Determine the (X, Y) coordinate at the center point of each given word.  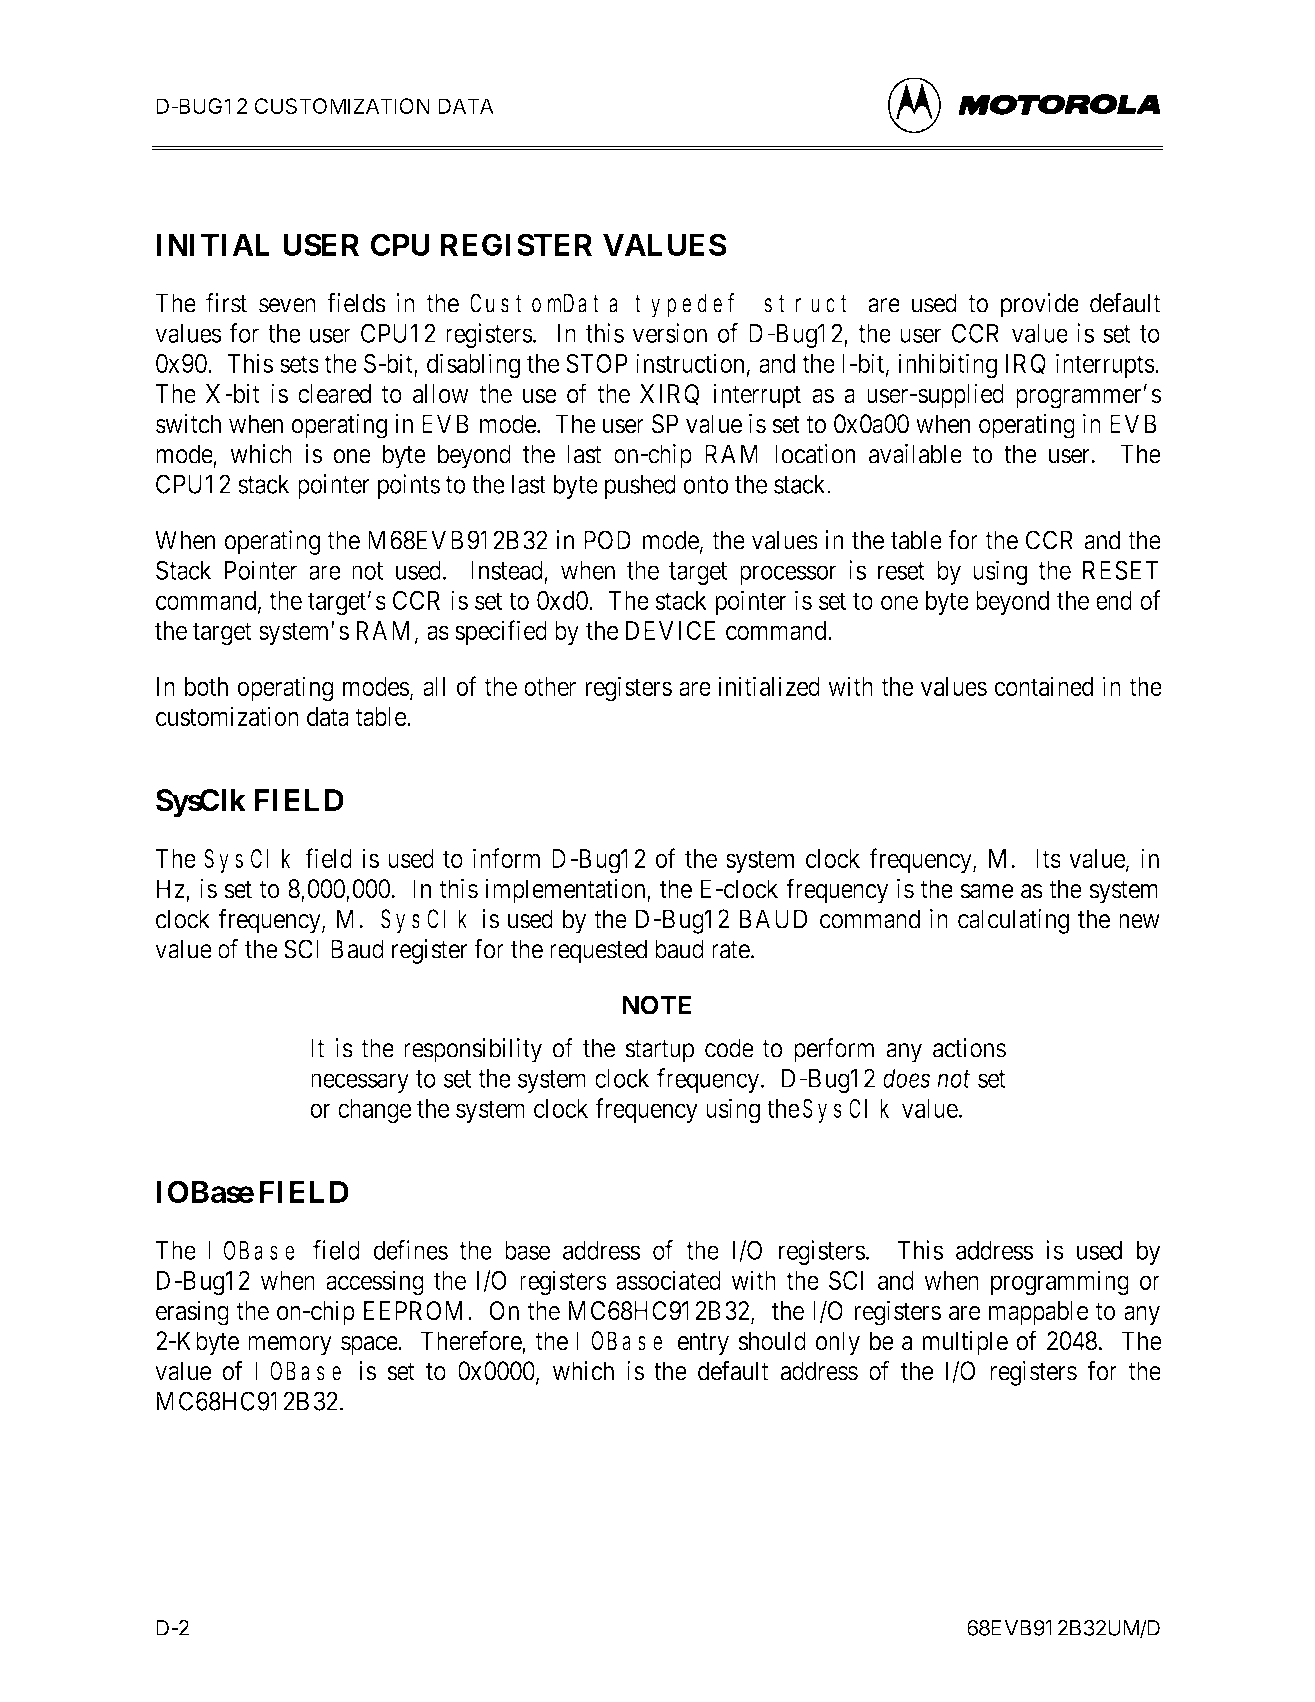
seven (287, 305)
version (669, 333)
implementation (567, 891)
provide (1040, 305)
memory (290, 1346)
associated (668, 1280)
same (986, 891)
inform (506, 858)
